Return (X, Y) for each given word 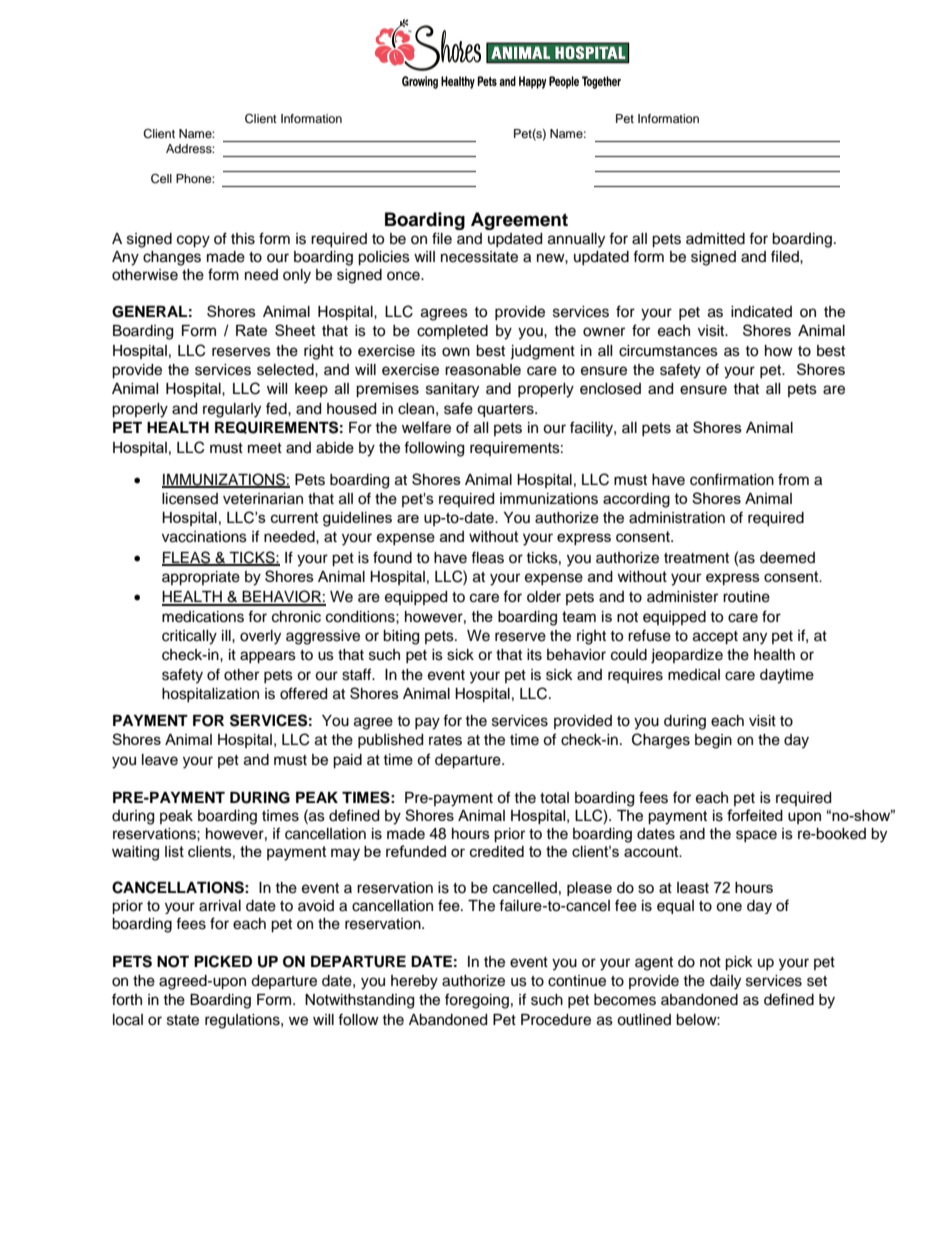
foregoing (477, 1001)
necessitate (479, 257)
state (183, 1020)
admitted (715, 239)
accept (715, 638)
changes (172, 258)
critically (189, 637)
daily (725, 982)
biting (401, 637)
